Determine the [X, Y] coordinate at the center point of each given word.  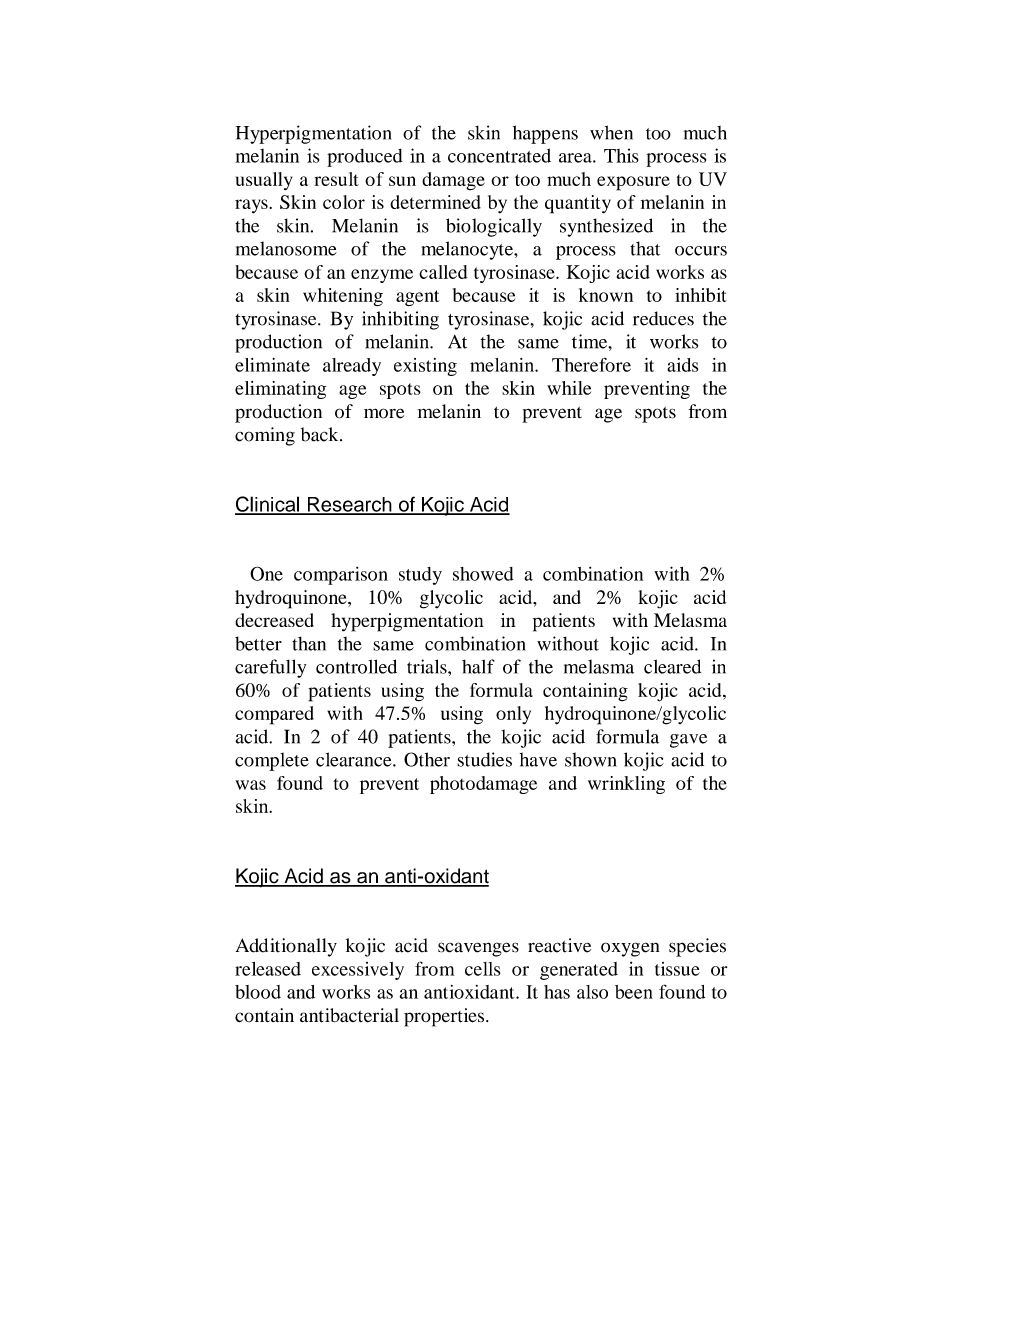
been [634, 992]
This [621, 155]
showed [483, 574]
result [337, 179]
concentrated [499, 155]
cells [482, 969]
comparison [341, 576]
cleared [672, 666]
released [268, 969]
